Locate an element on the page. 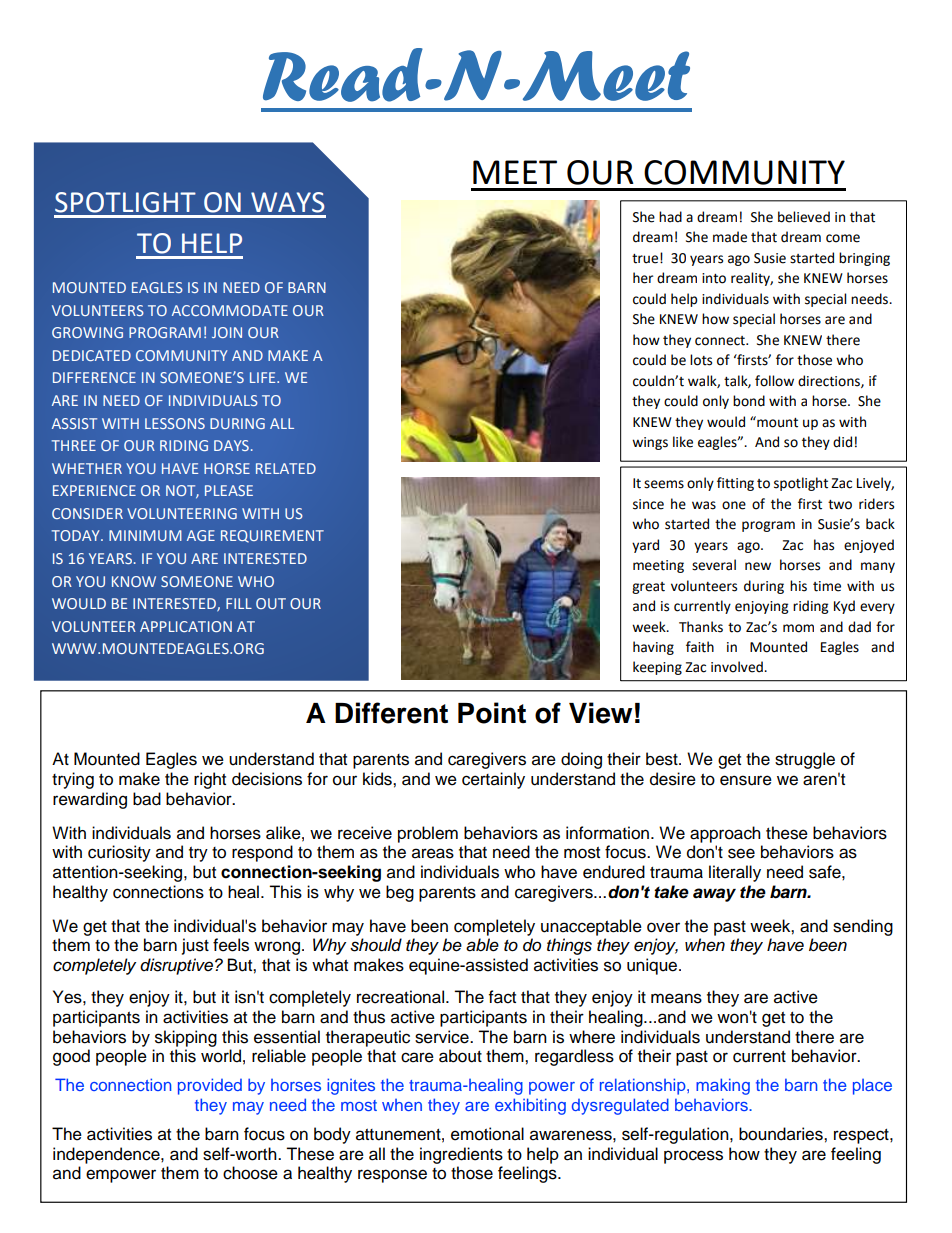  ingredients is located at coordinates (461, 1155).
